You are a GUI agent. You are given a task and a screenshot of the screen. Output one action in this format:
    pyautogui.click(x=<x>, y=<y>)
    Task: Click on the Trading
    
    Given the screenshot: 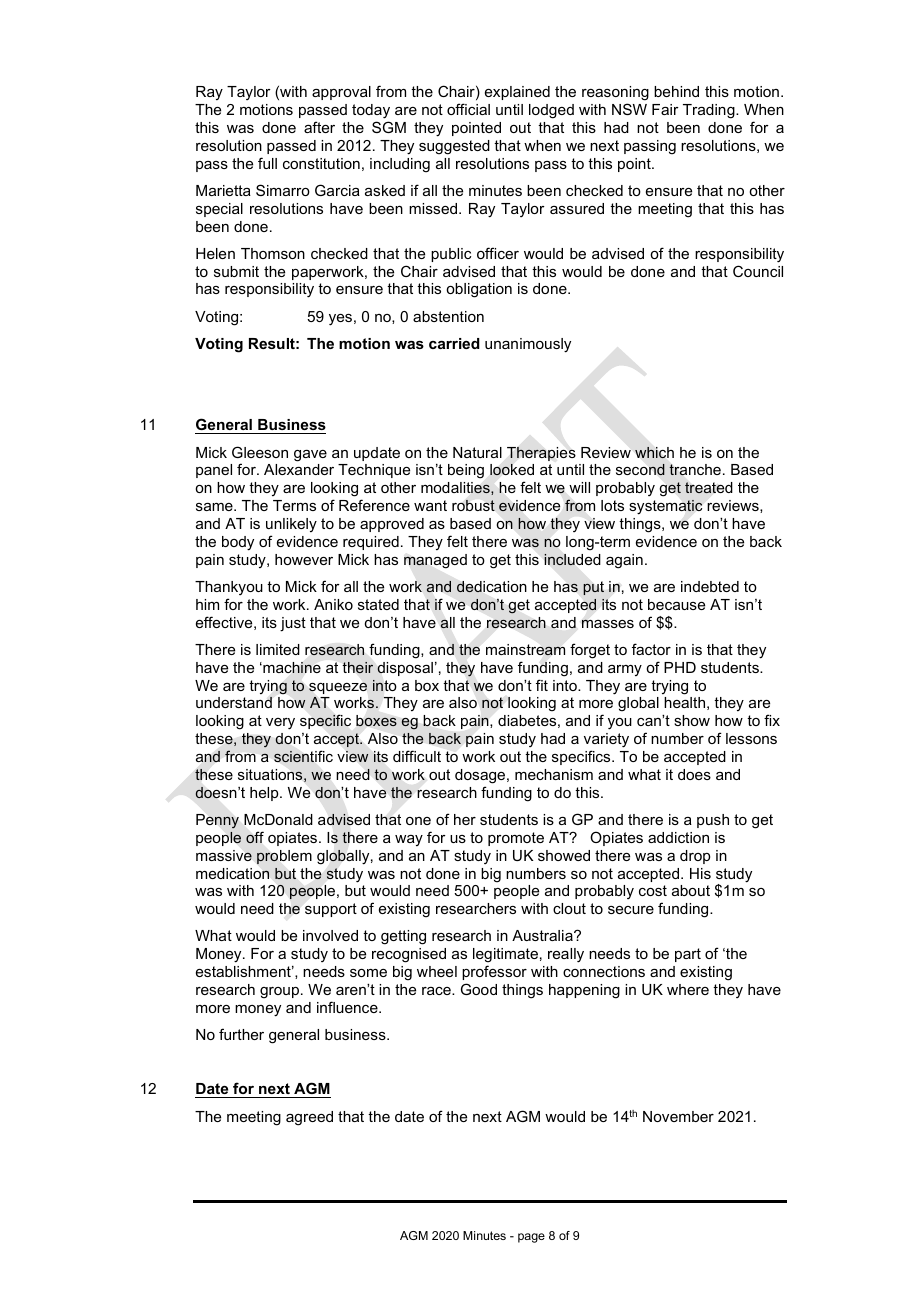 What is the action you would take?
    pyautogui.click(x=710, y=111)
